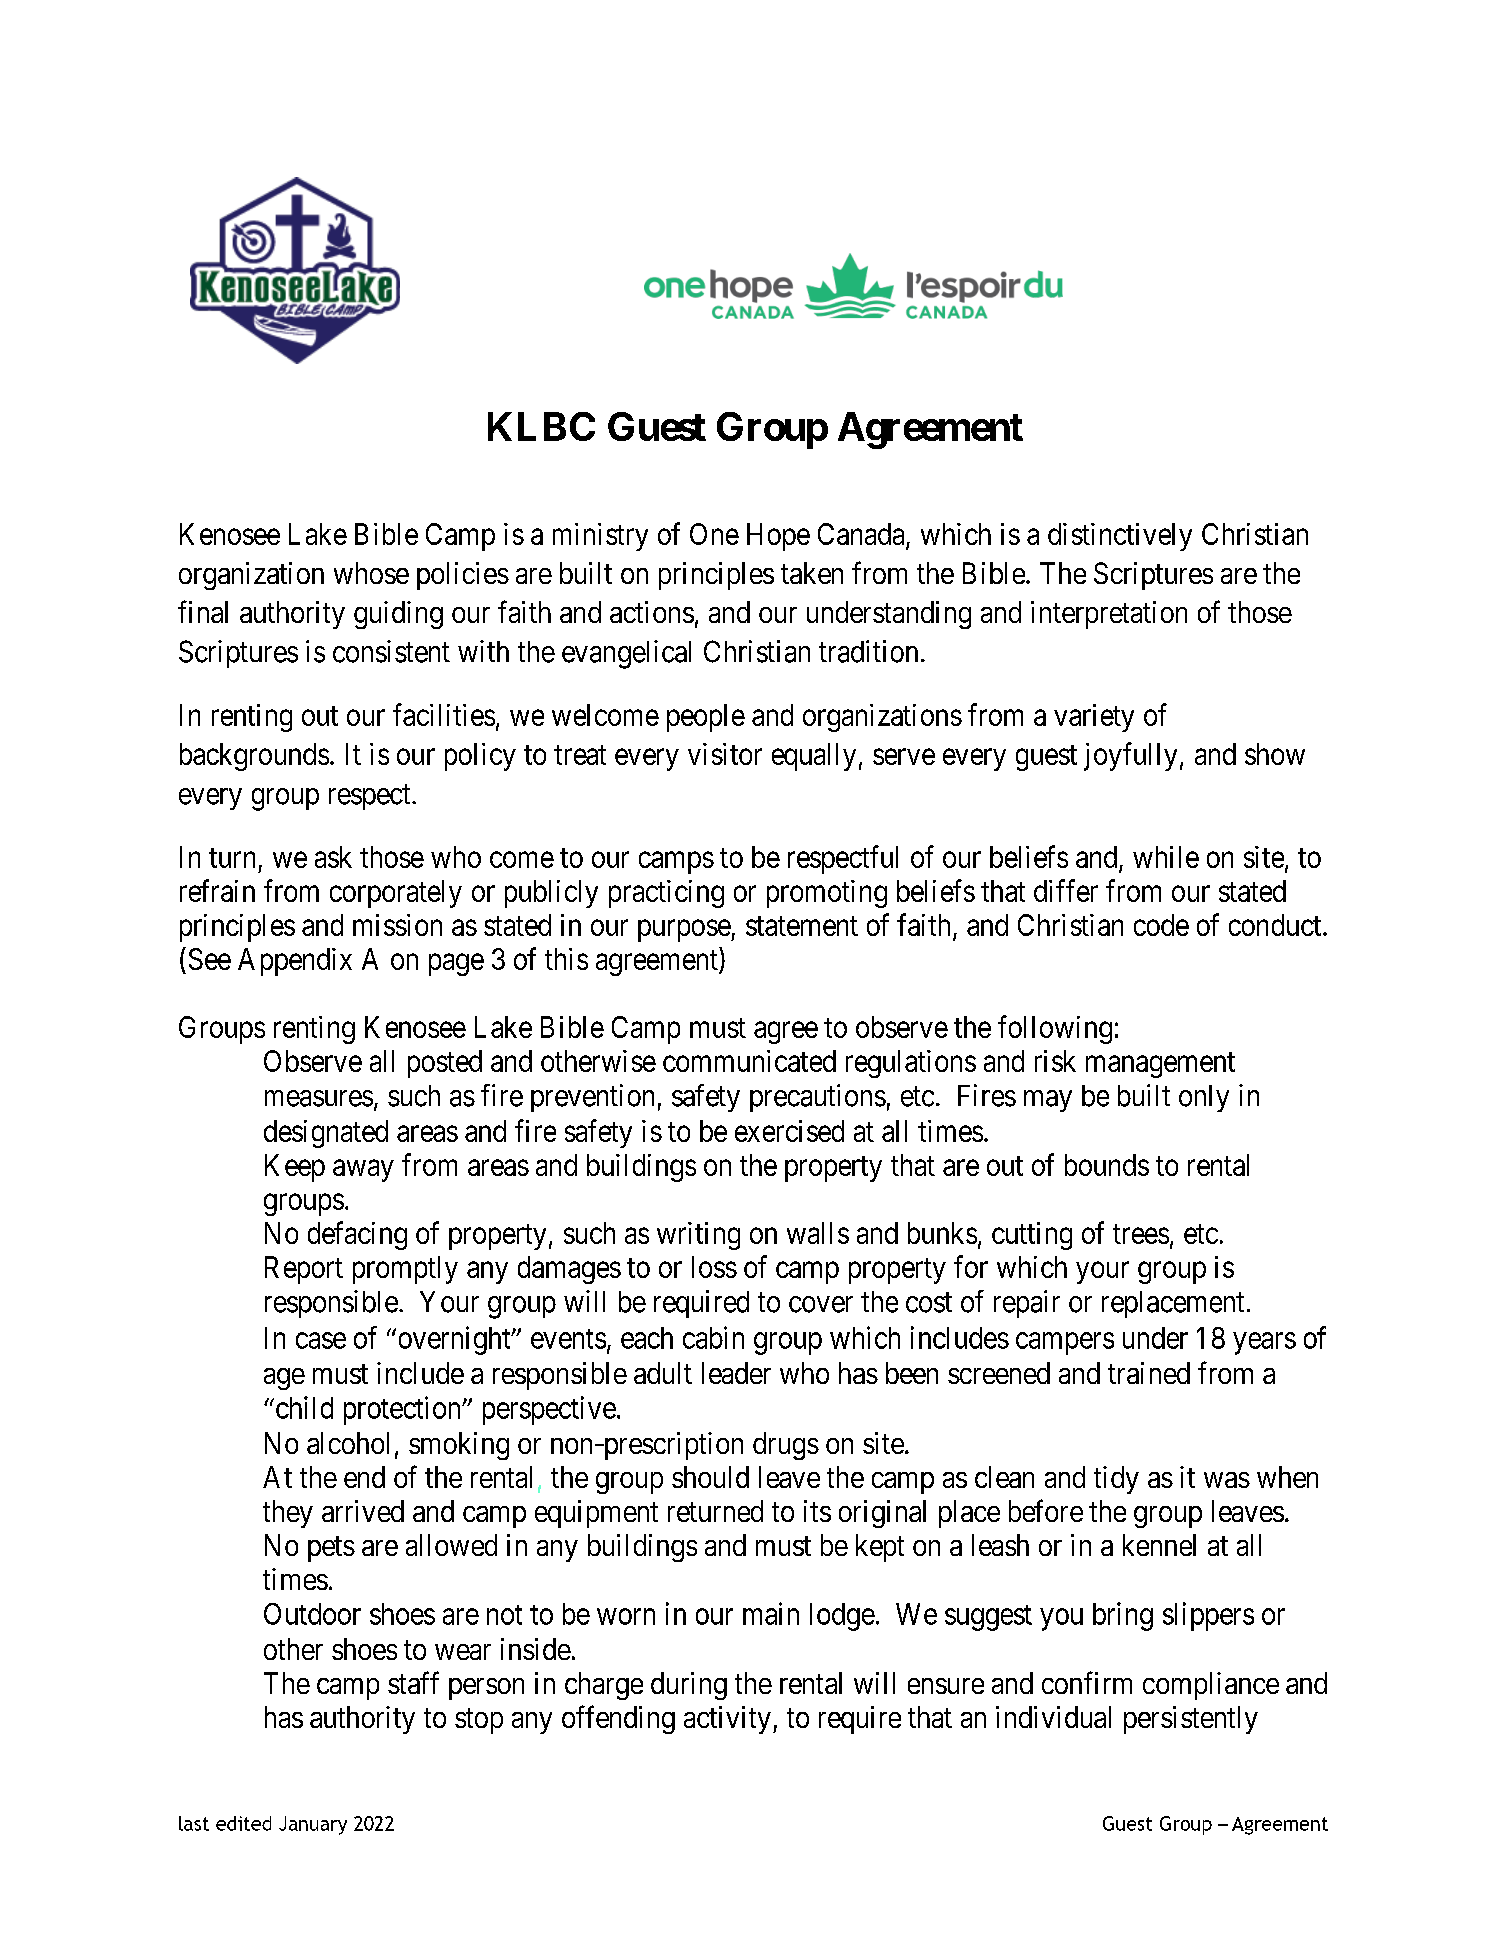  Describe the element at coordinates (1120, 537) in the page. I see `distinctively` at that location.
